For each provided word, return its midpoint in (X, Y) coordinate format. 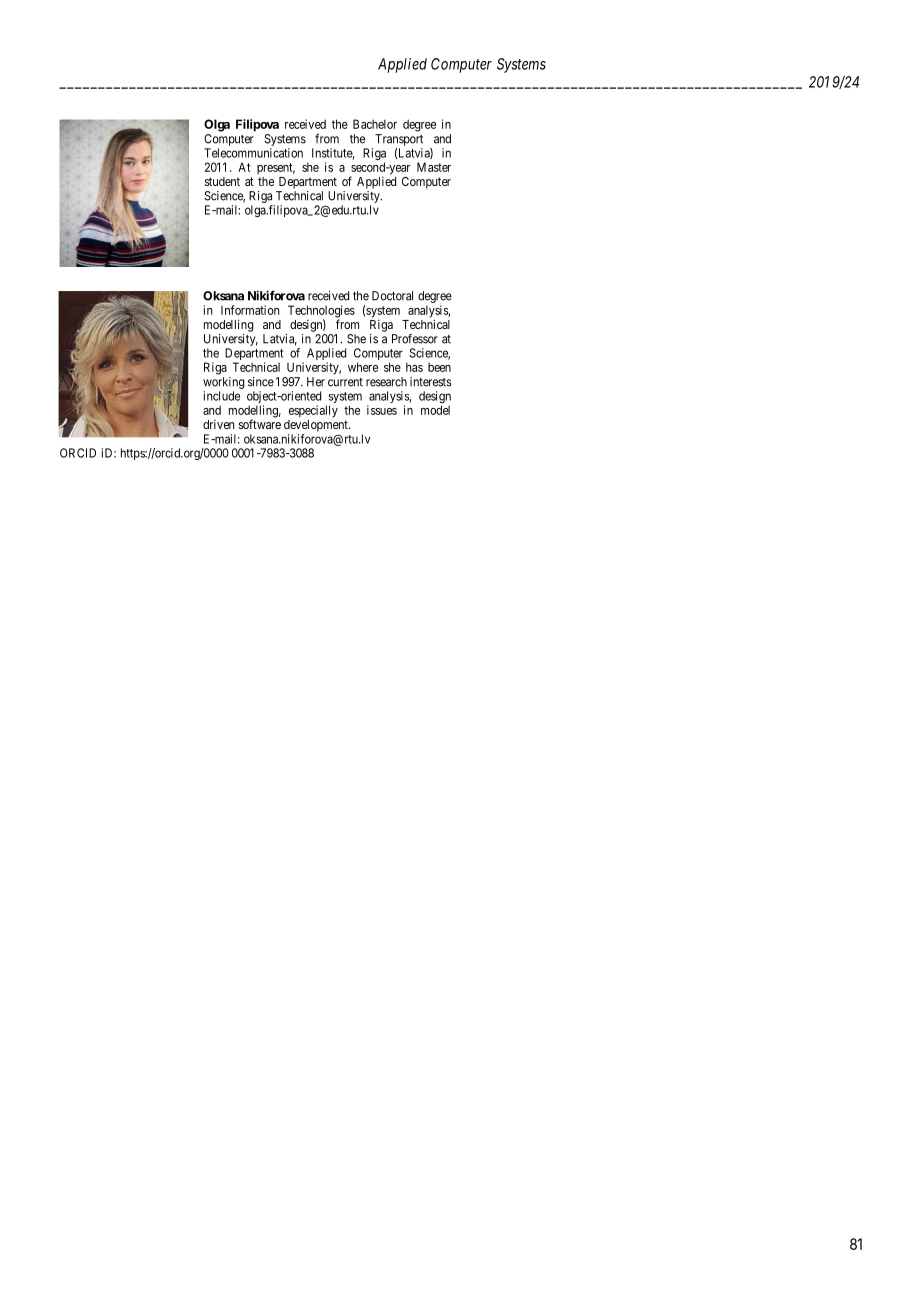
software (260, 424)
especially (313, 411)
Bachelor (375, 124)
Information (250, 310)
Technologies (321, 312)
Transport (399, 140)
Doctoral (392, 296)
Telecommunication (253, 153)
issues (382, 410)
